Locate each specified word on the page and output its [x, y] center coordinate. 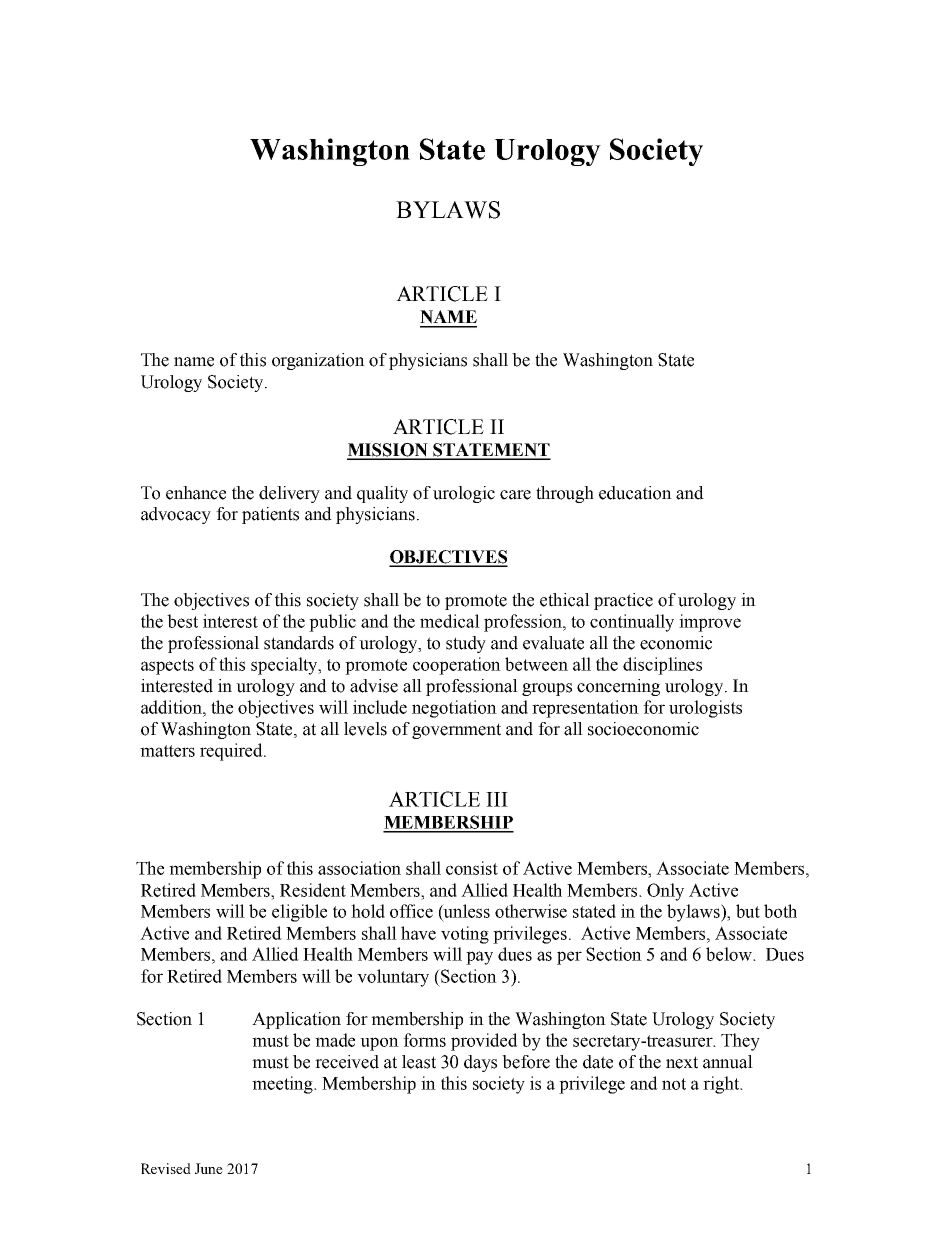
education [635, 493]
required [232, 752]
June [209, 1168]
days [480, 1063]
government [456, 731]
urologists [705, 709]
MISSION [388, 451]
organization [318, 361]
